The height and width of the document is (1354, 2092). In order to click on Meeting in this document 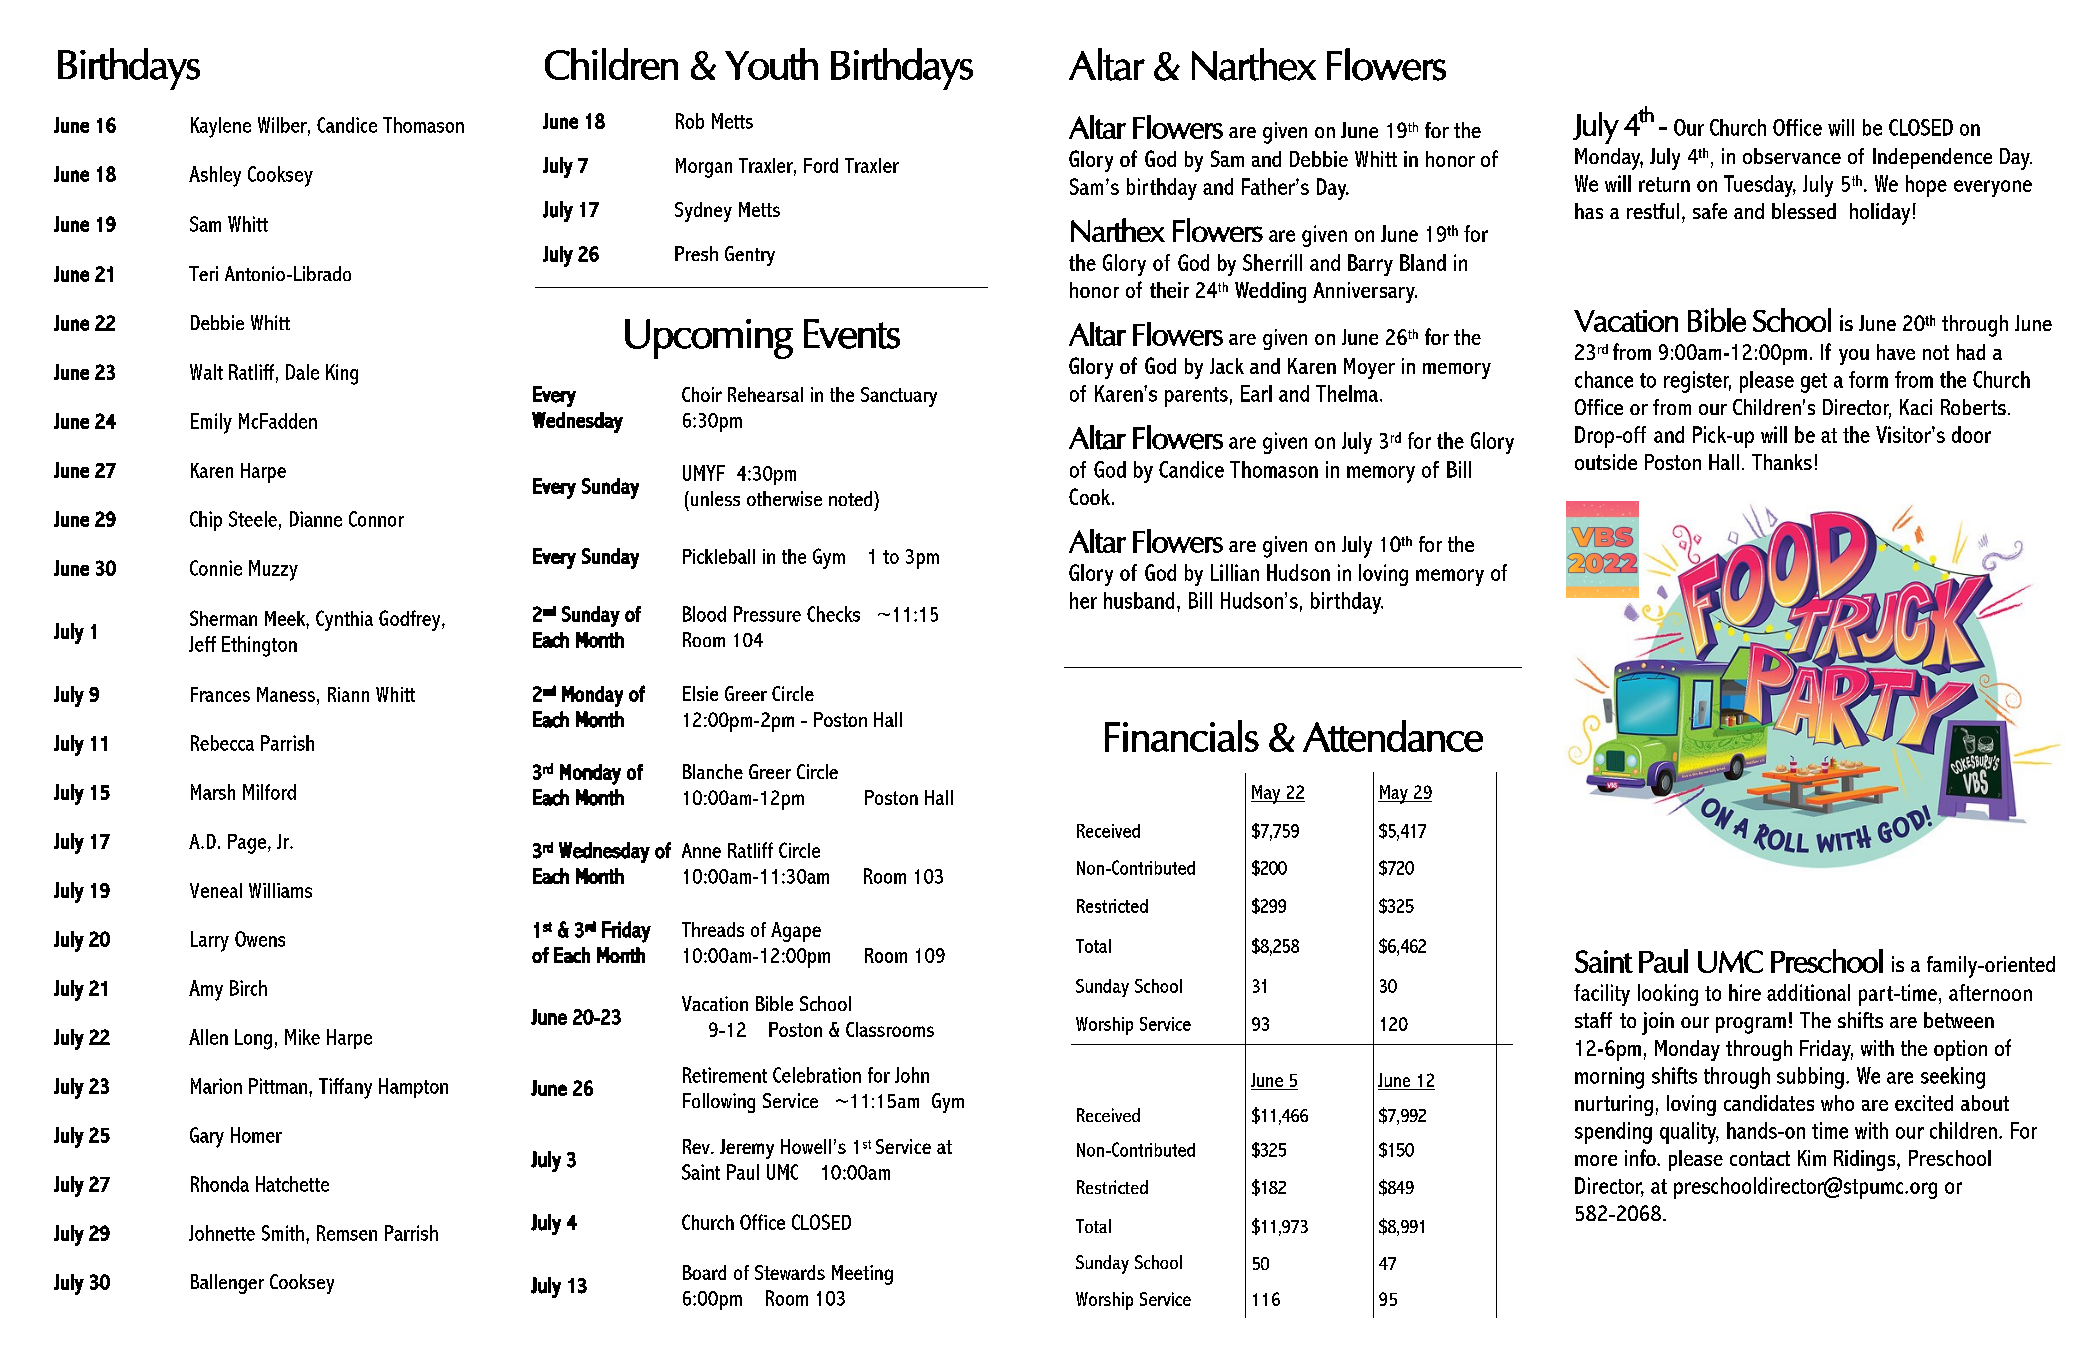, I will do `click(862, 1275)`.
